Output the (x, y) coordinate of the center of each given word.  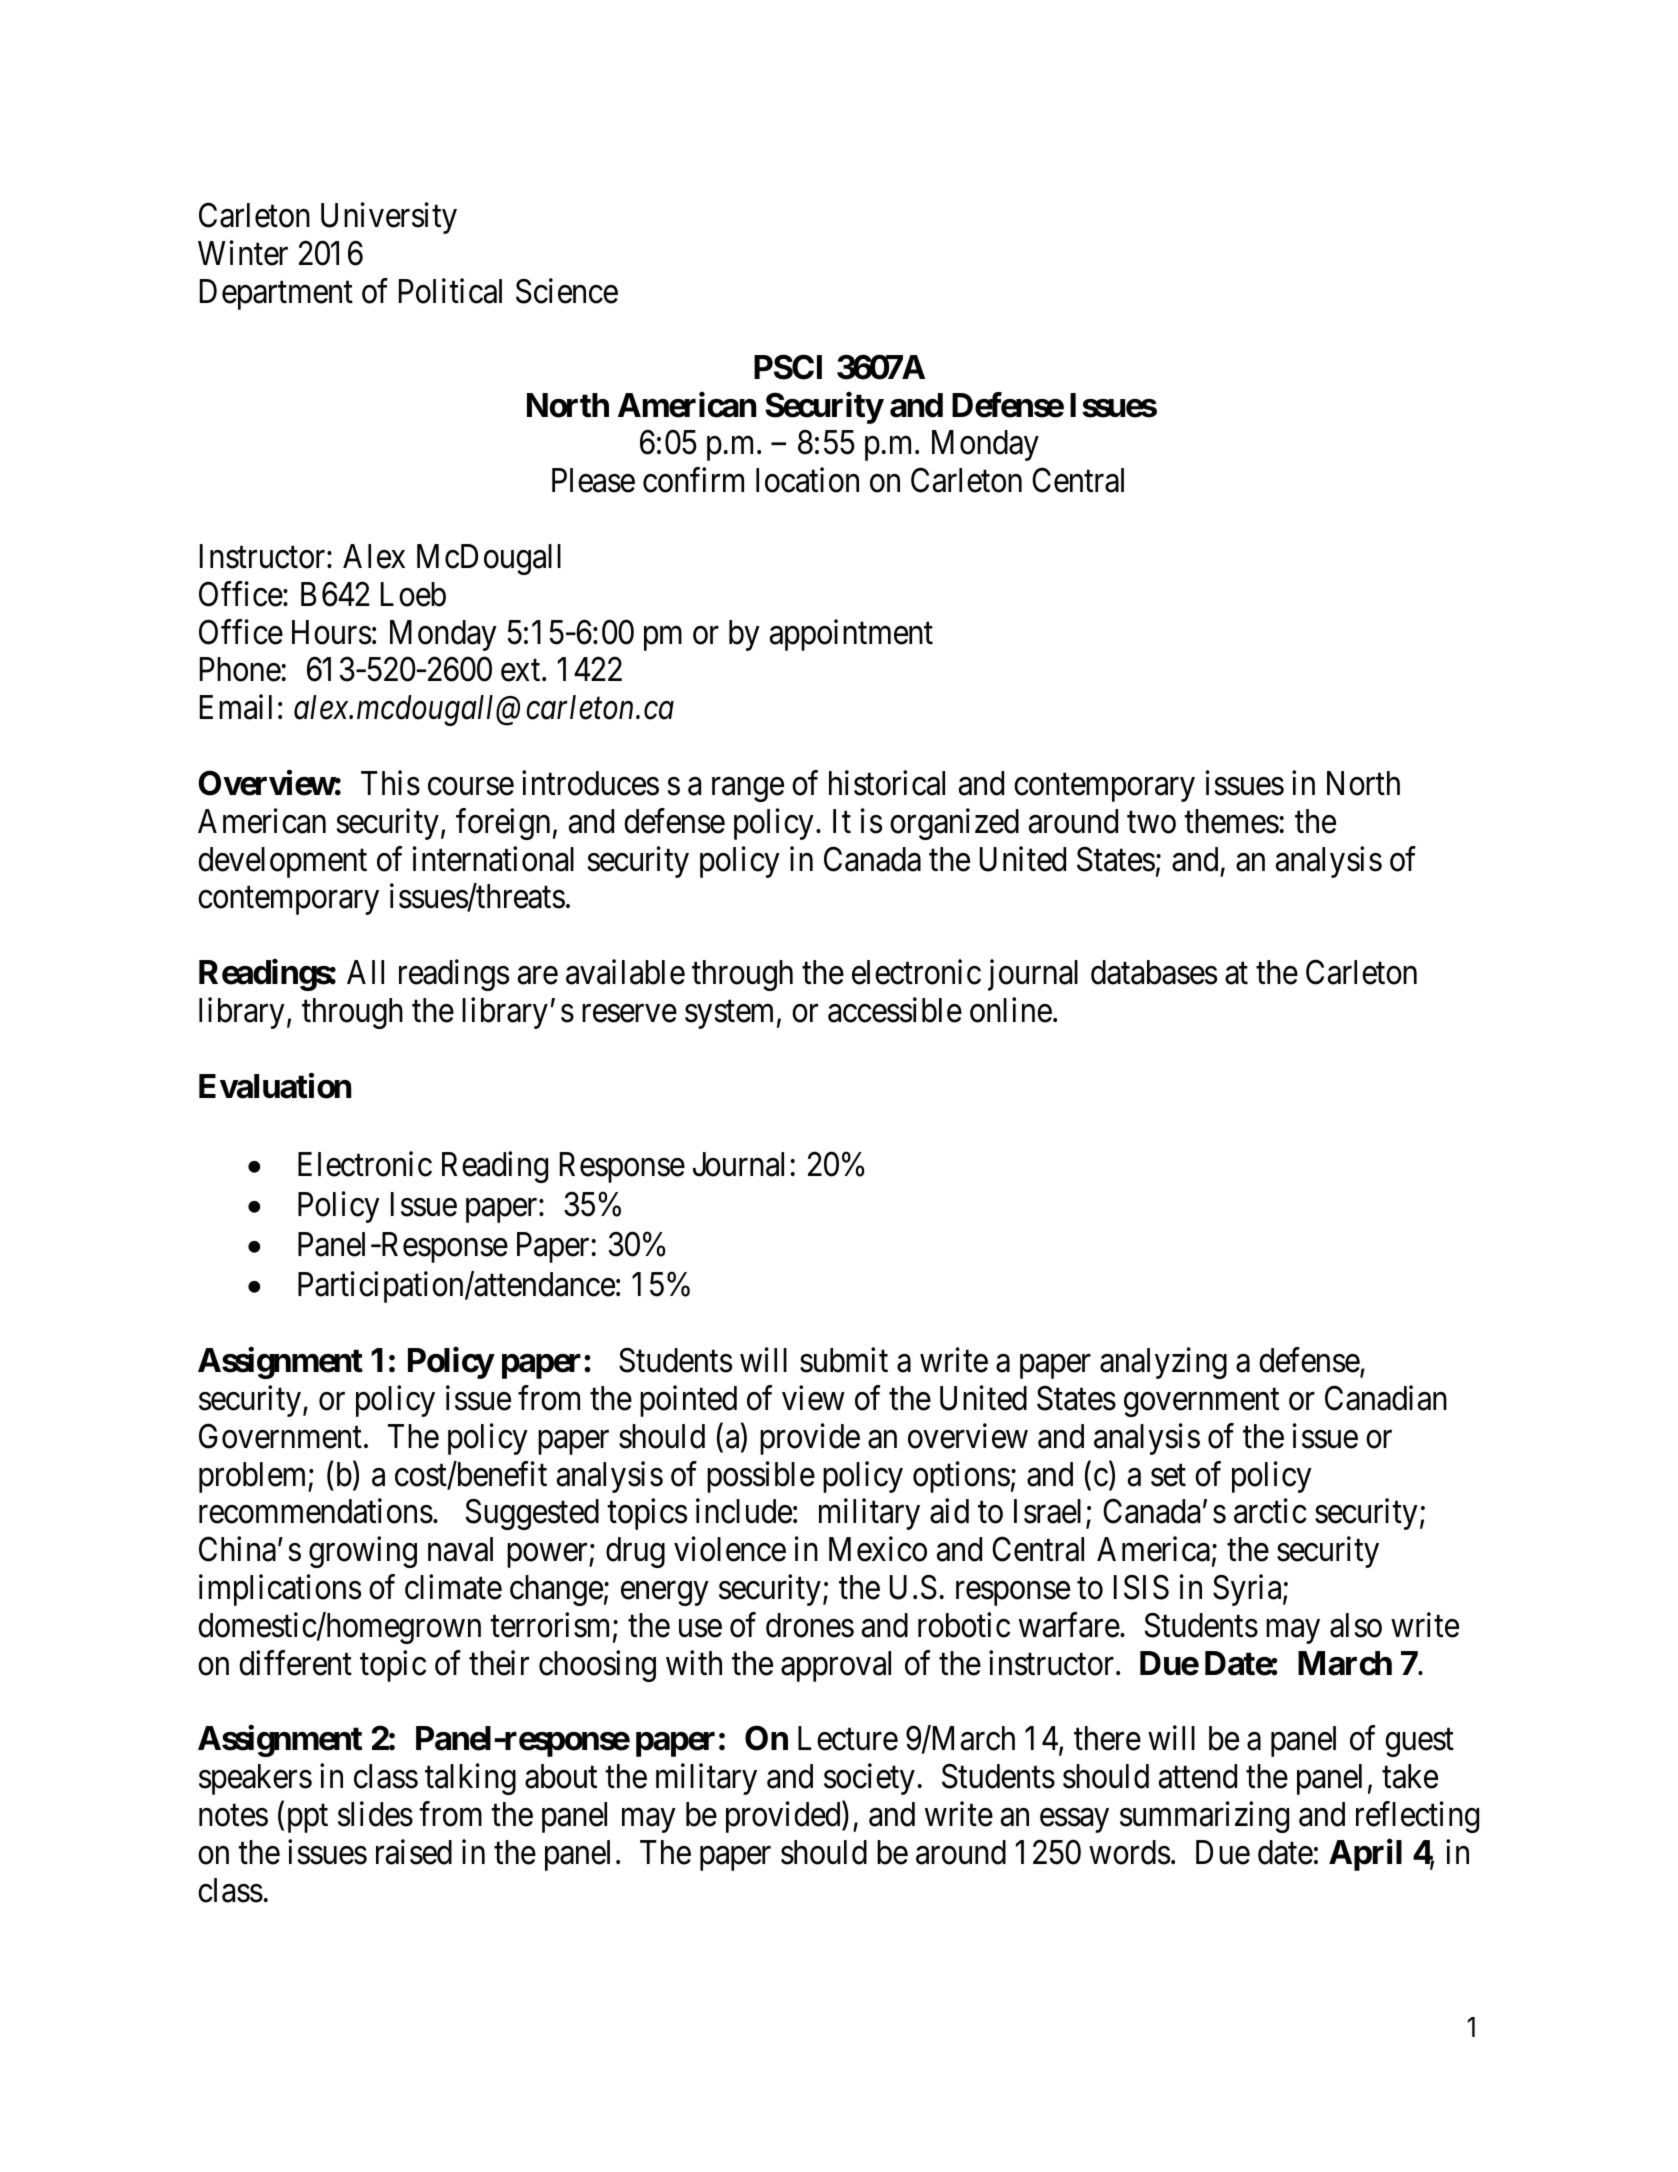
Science (567, 291)
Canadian (1386, 1398)
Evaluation (275, 1086)
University (389, 218)
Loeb (413, 594)
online (1011, 1010)
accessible (895, 1010)
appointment (851, 635)
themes (1231, 821)
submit (844, 1360)
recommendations (316, 1511)
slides (375, 1814)
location (807, 480)
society (869, 1779)
